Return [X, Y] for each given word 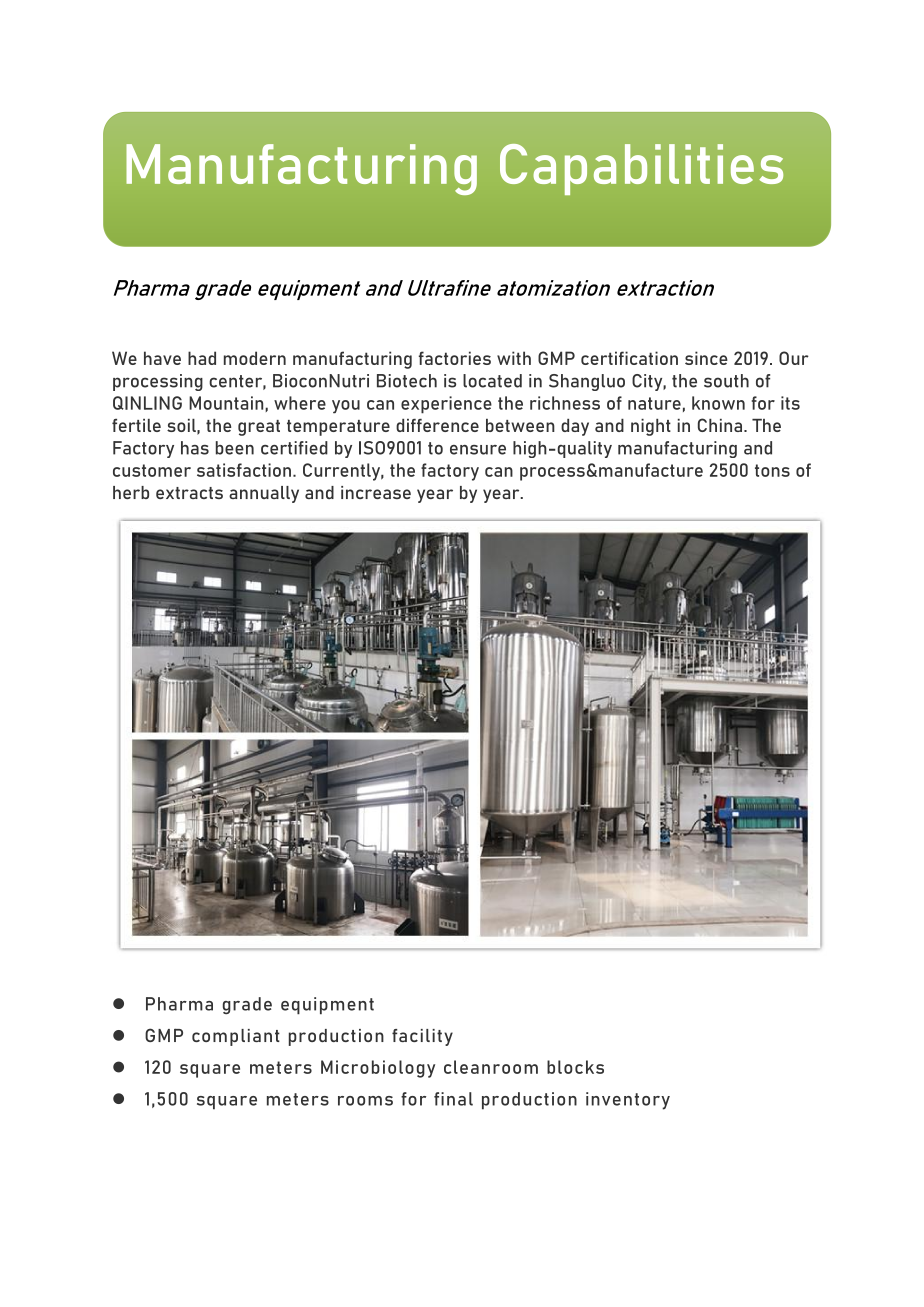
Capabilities [641, 169]
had [202, 358]
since [706, 358]
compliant [236, 1037]
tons [772, 470]
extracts [189, 493]
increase [376, 492]
